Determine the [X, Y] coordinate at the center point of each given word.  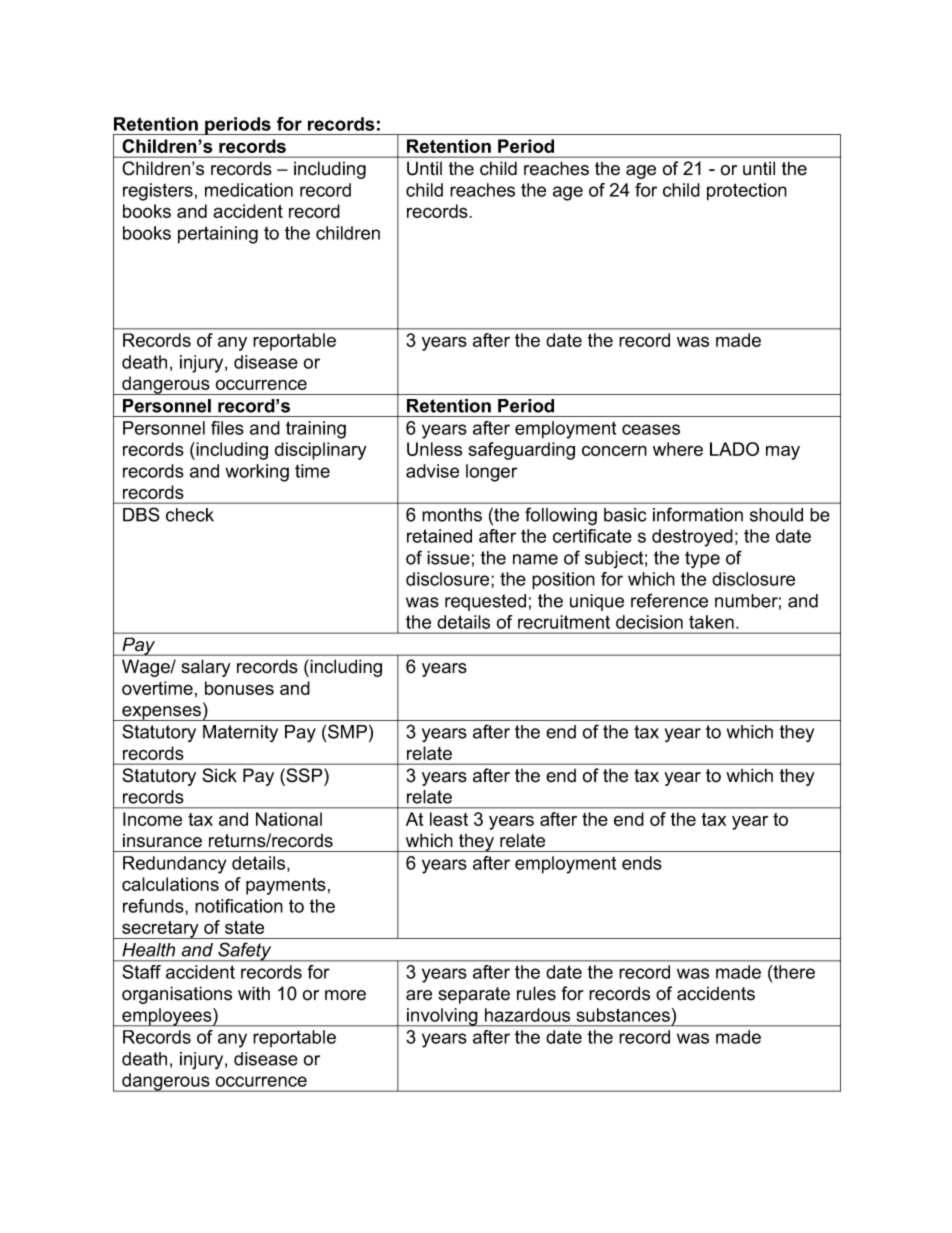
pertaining [218, 235]
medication [249, 190]
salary [206, 668]
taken [711, 622]
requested [485, 602]
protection [747, 192]
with [254, 993]
